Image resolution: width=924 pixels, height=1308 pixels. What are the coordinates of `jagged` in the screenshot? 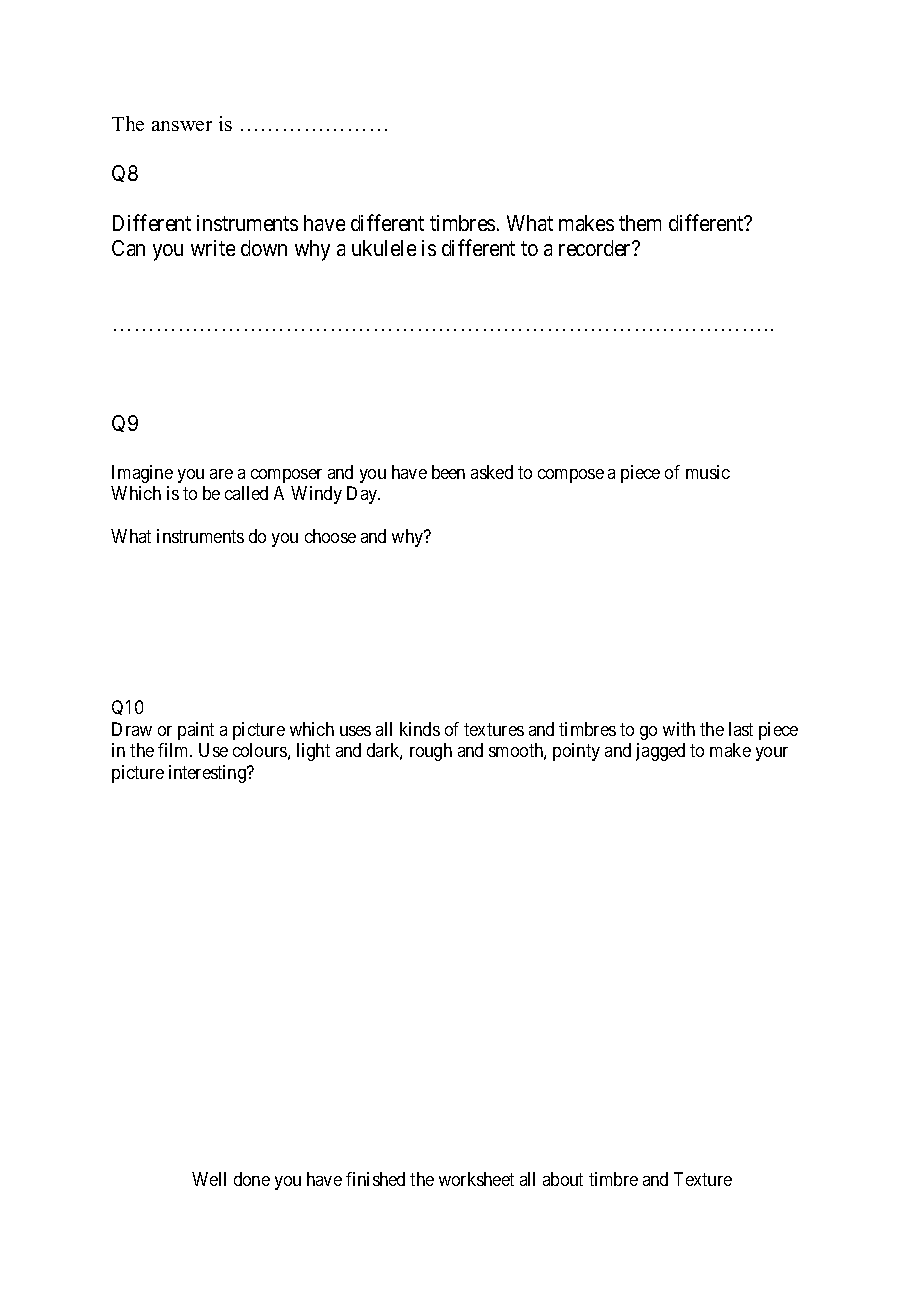 It's located at (660, 752).
